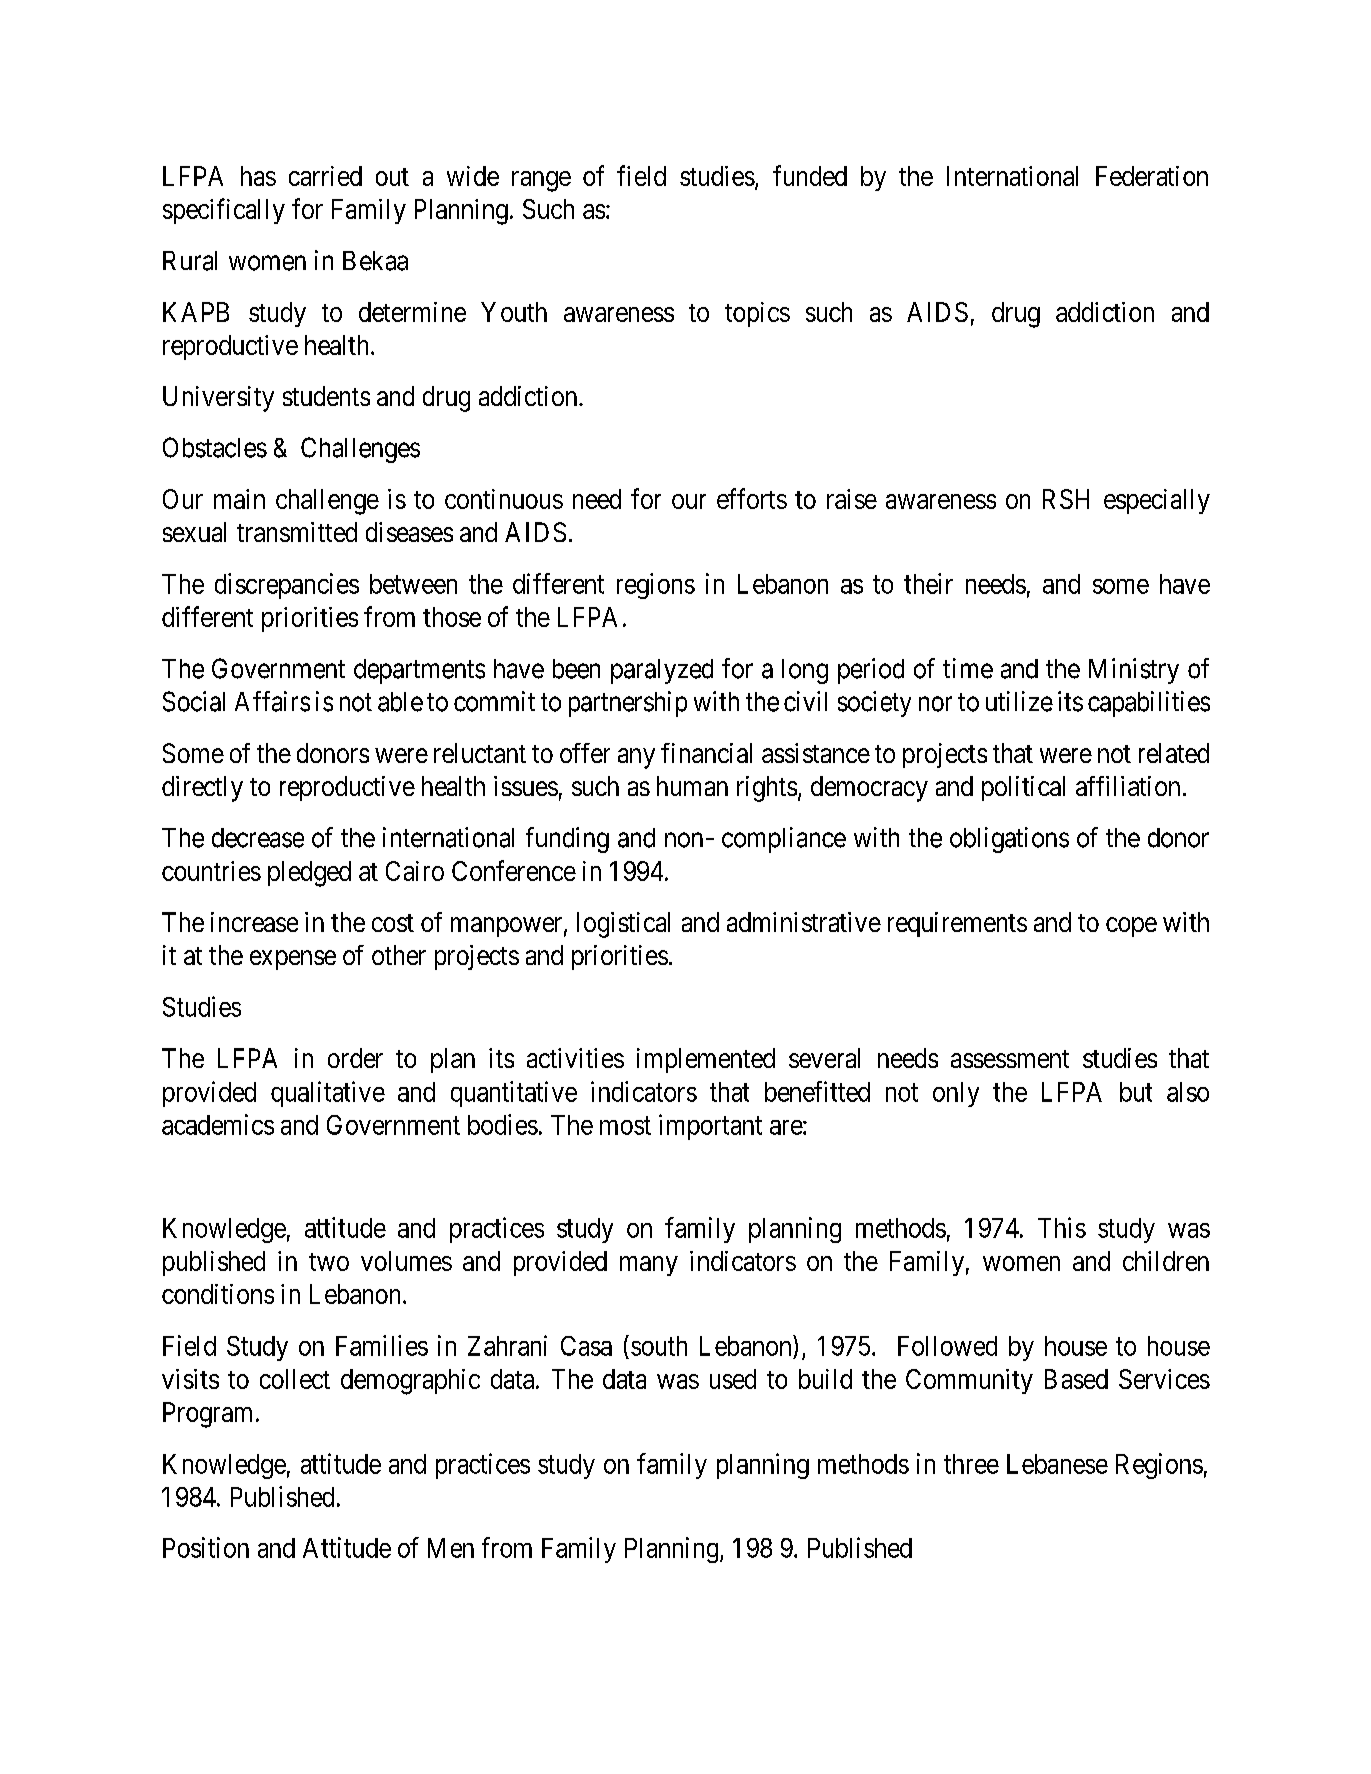  I want to click on carried, so click(325, 176).
